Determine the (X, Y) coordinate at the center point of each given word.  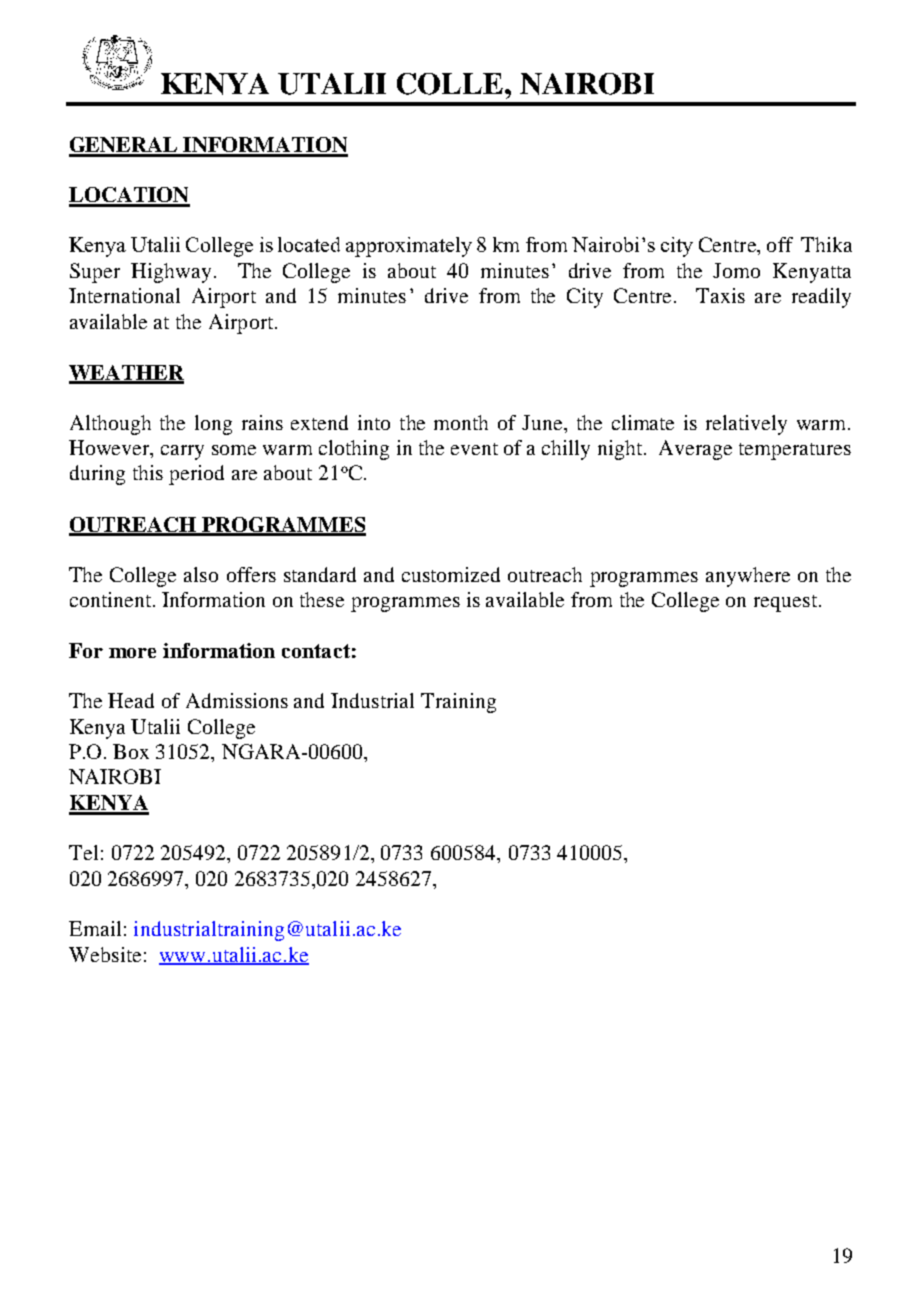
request (785, 603)
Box (131, 751)
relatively (746, 425)
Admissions (237, 700)
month (461, 422)
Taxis (720, 295)
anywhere (748, 577)
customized (451, 574)
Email (95, 928)
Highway (171, 273)
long (213, 425)
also (201, 574)
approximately (409, 247)
